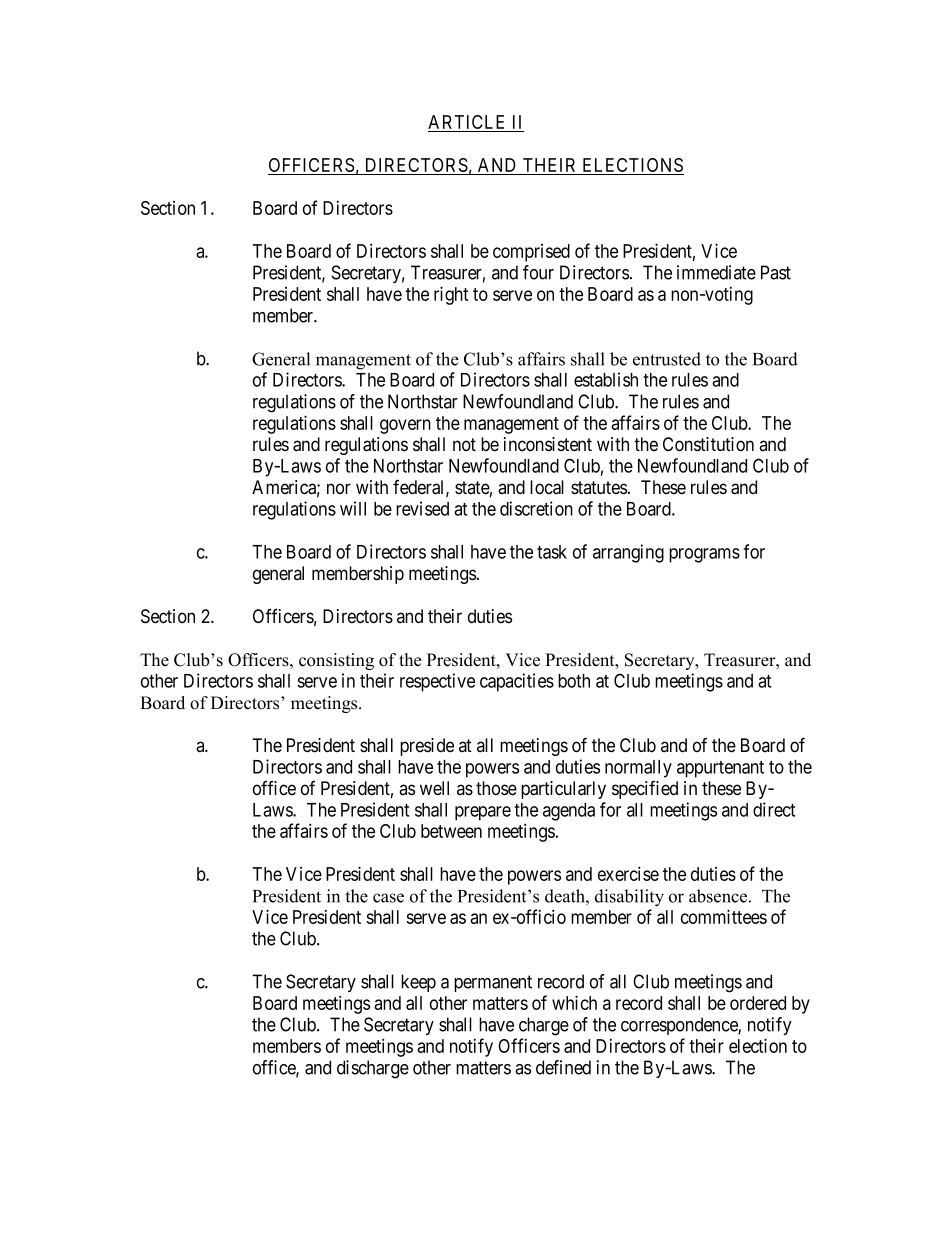  What do you see at coordinates (418, 983) in the image?
I see `keep` at bounding box center [418, 983].
